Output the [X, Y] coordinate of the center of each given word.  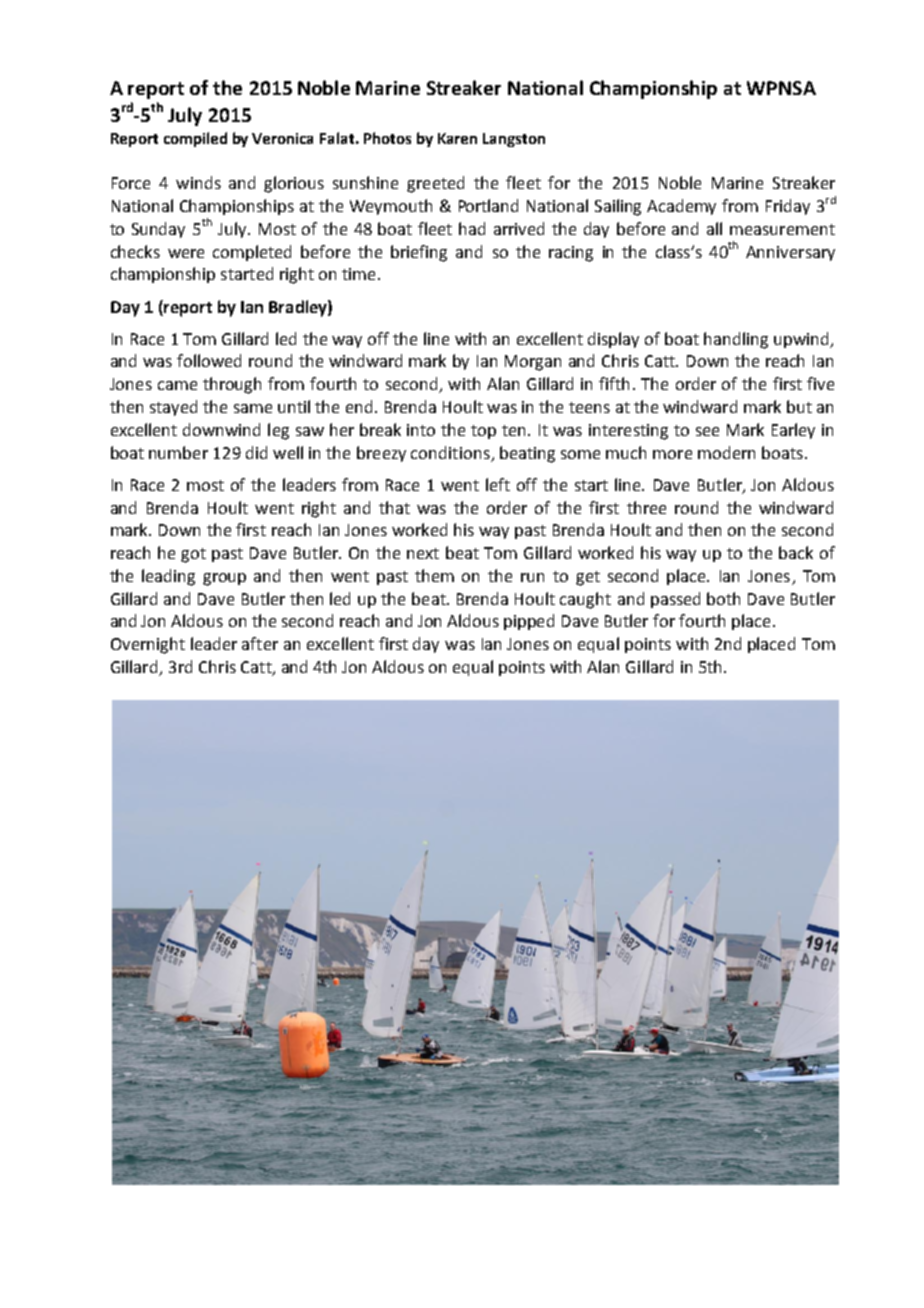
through [232, 385]
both [723, 598]
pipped [529, 622]
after [260, 643]
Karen [457, 138]
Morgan [533, 363]
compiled [195, 139]
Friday [788, 207]
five [820, 383]
